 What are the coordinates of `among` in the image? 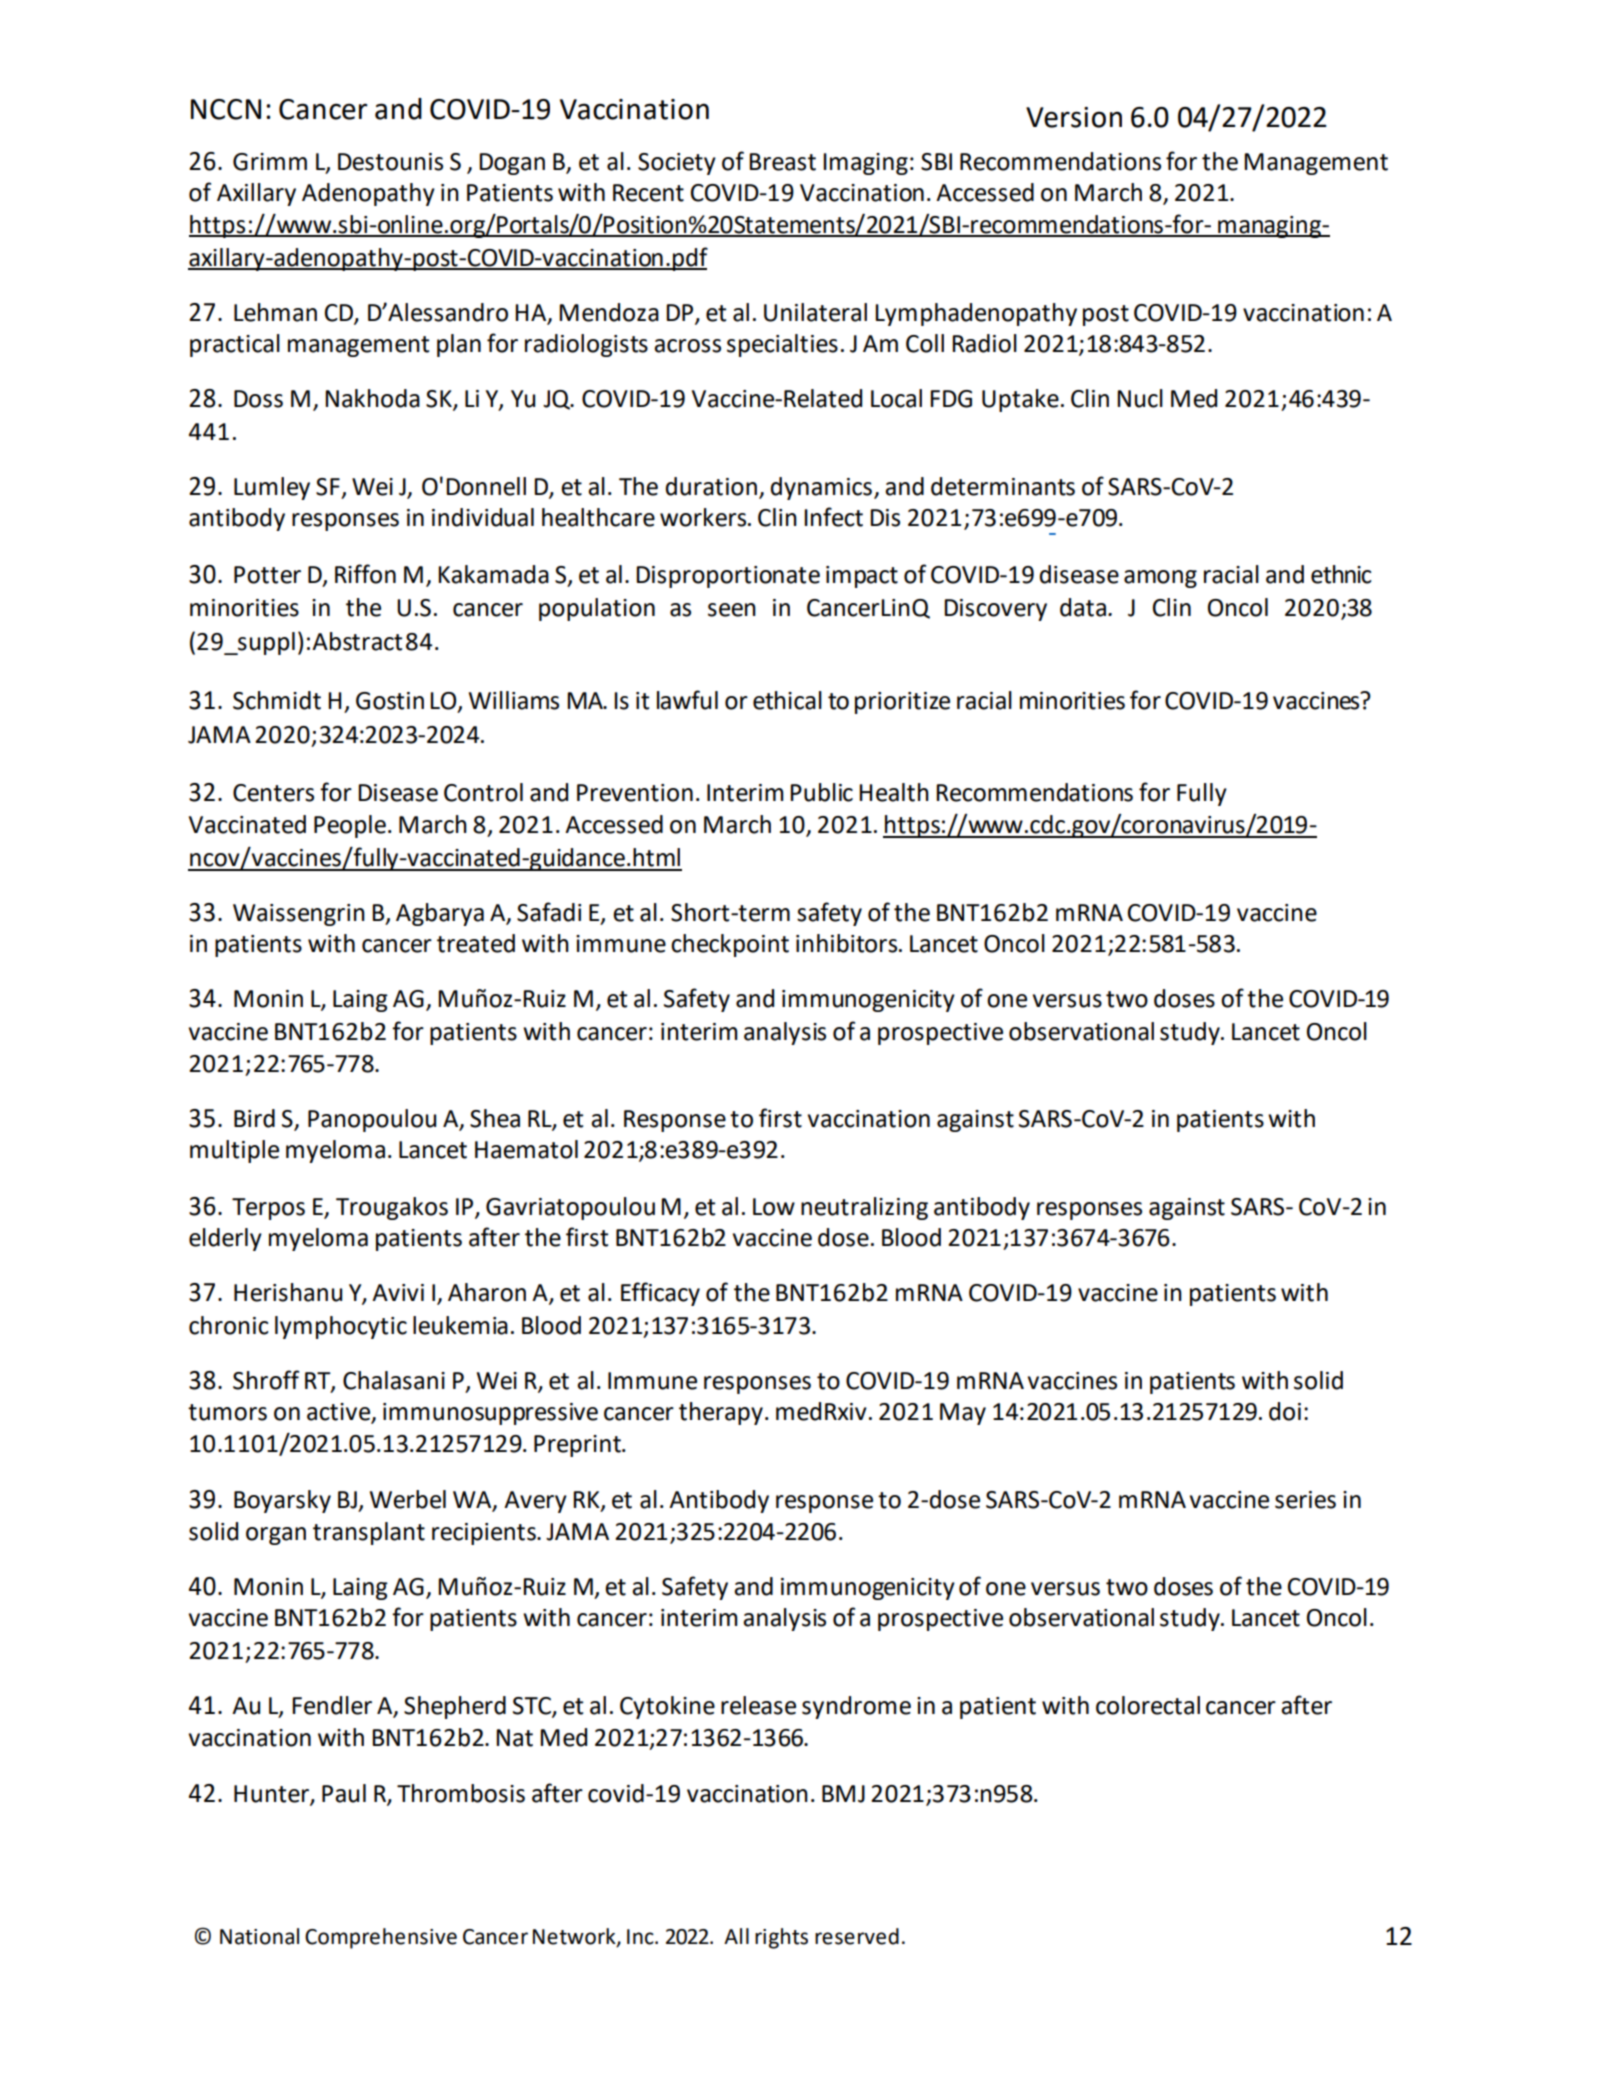 It's located at (1160, 579).
